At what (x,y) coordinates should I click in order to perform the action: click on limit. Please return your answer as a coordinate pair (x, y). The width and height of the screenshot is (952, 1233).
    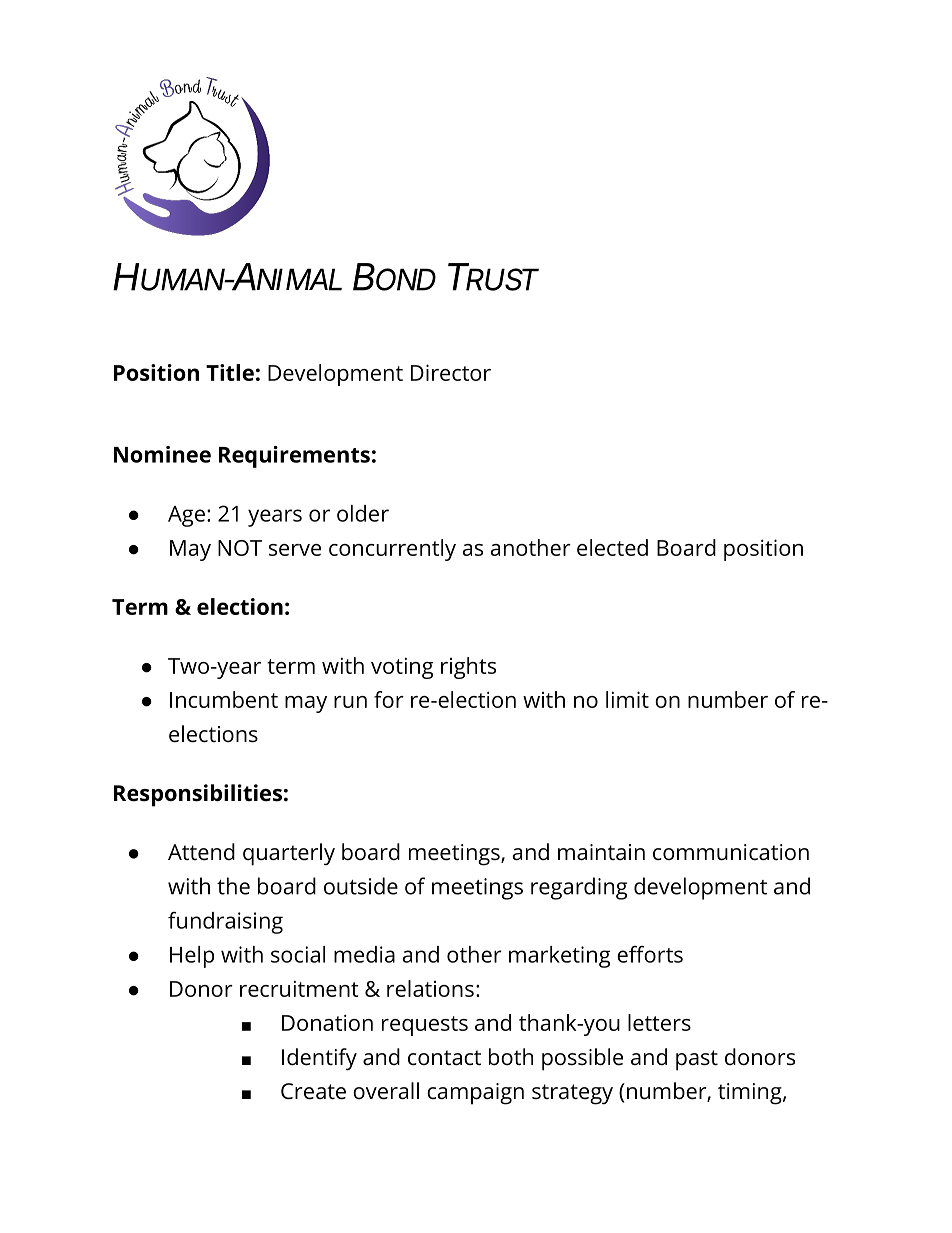
    Looking at the image, I should click on (627, 699).
